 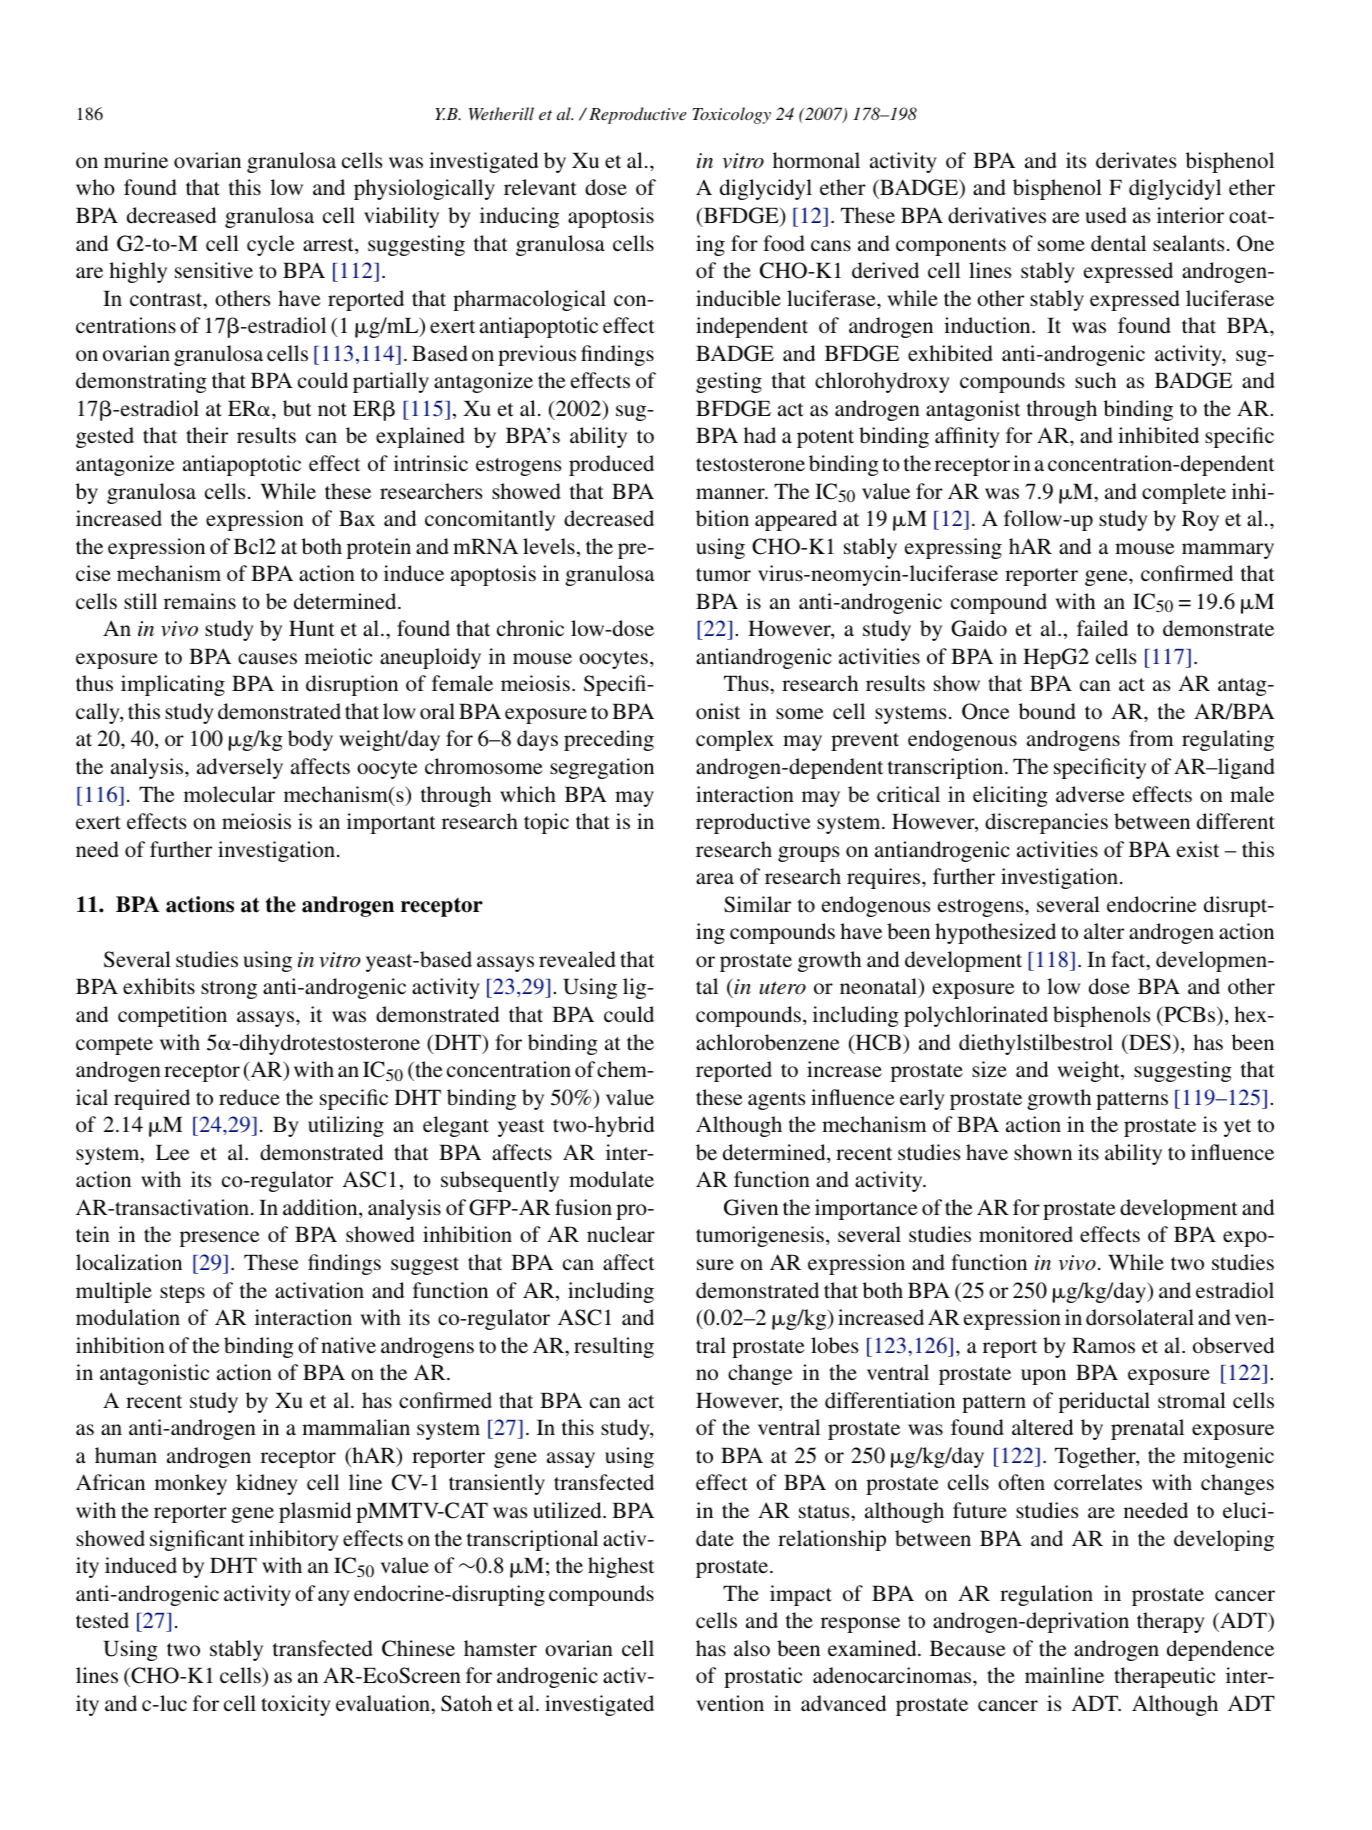 I want to click on Toxicology, so click(x=731, y=115).
